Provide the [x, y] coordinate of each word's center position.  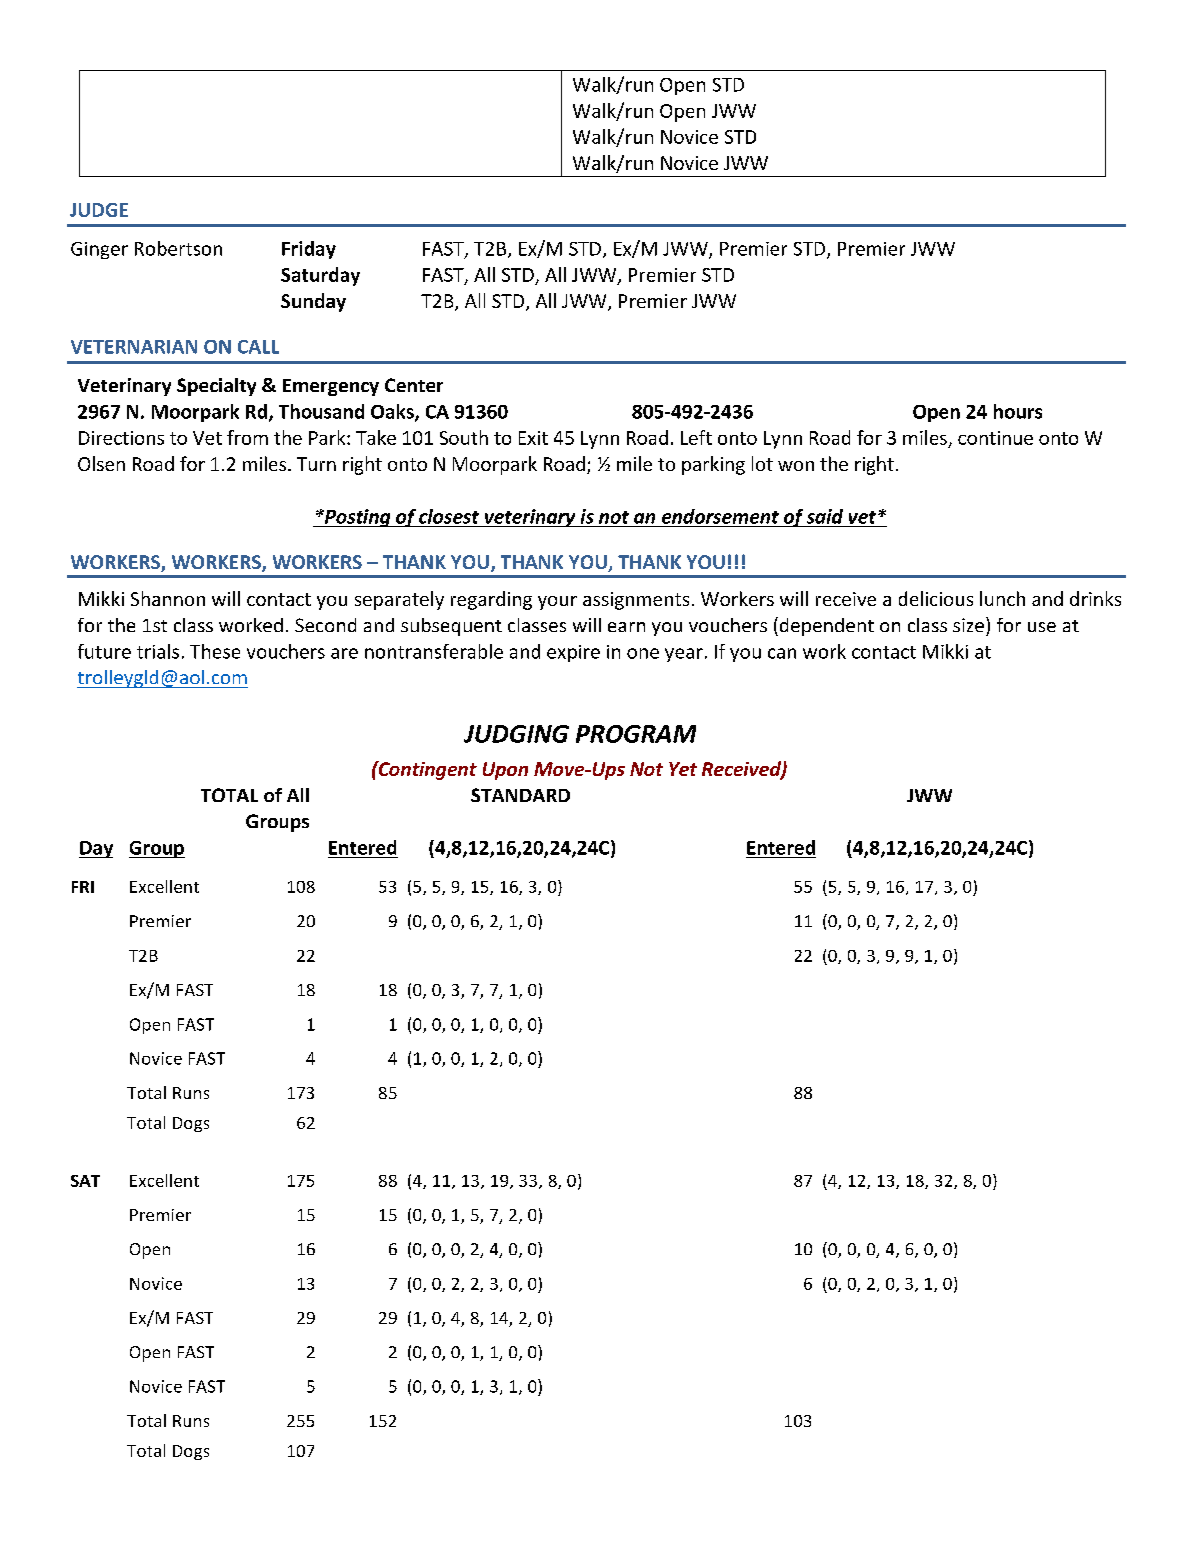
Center [414, 385]
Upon [505, 771]
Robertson [178, 248]
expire [573, 653]
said [825, 516]
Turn [316, 464]
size [968, 625]
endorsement [720, 516]
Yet [683, 769]
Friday [309, 250]
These [215, 651]
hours [1018, 411]
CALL [258, 347]
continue [995, 438]
